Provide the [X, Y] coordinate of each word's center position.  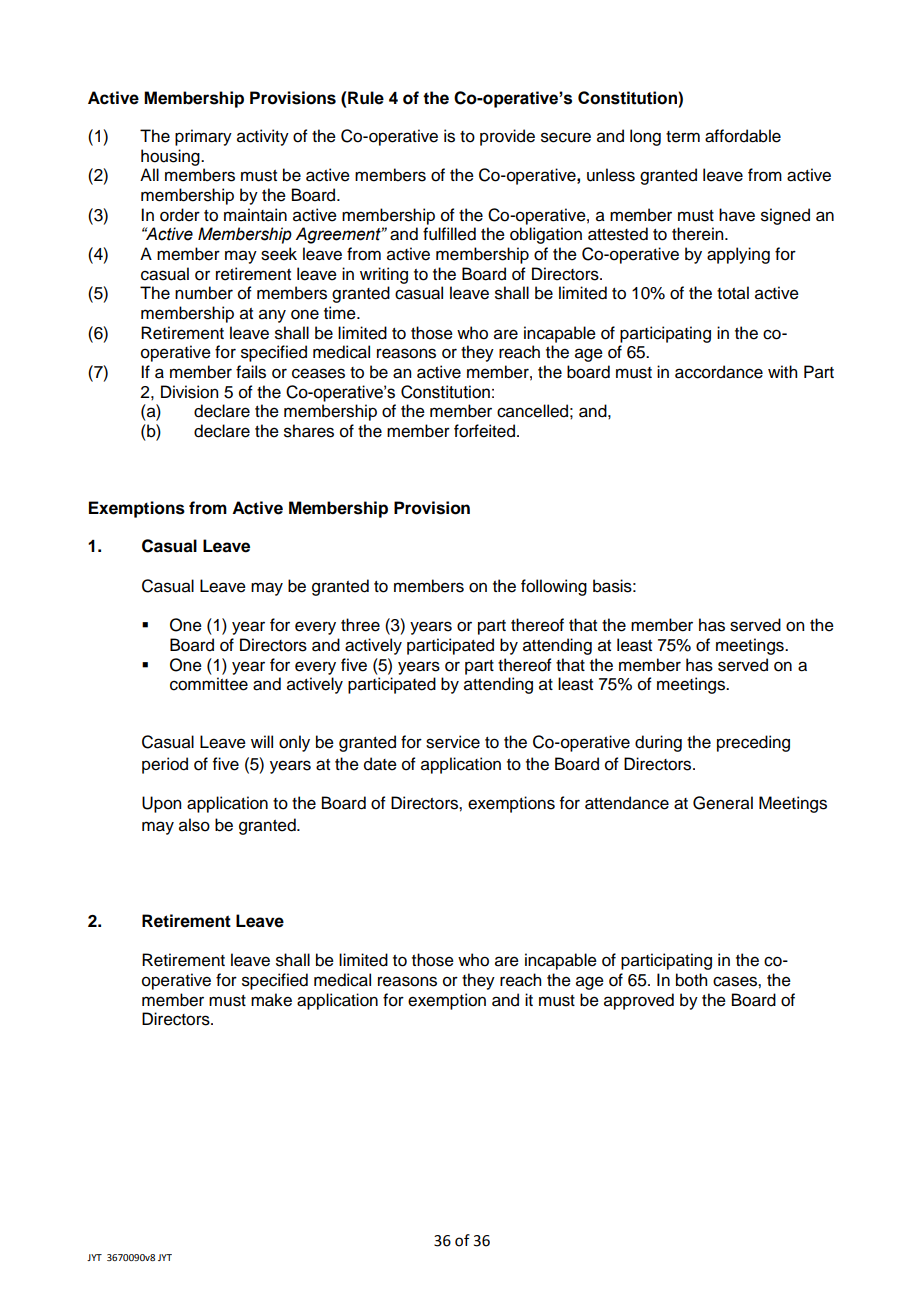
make [271, 1000]
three [360, 625]
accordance [719, 372]
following [554, 587]
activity [263, 137]
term [683, 137]
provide [507, 137]
